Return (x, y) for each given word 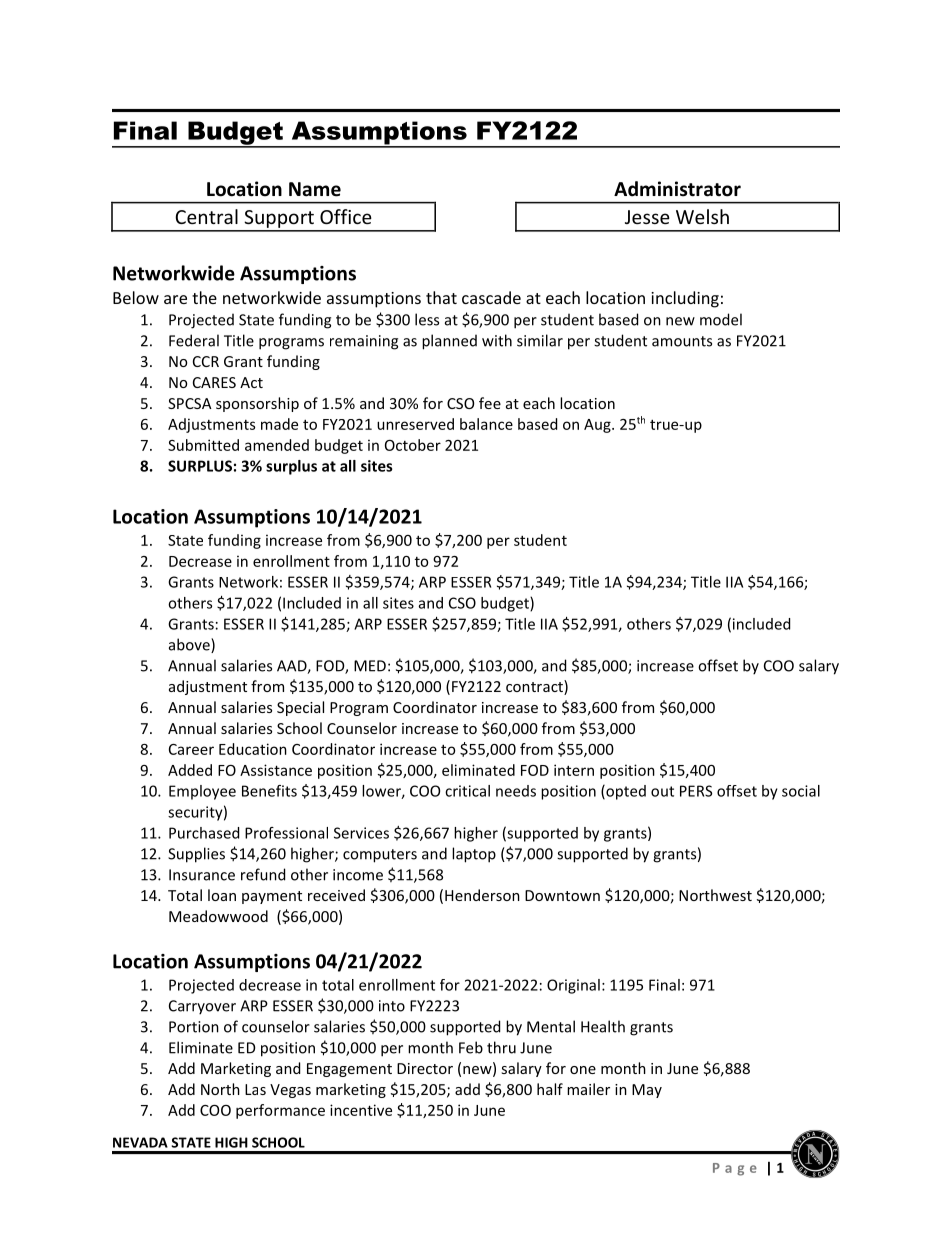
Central (206, 216)
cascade (491, 297)
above (190, 645)
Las (255, 1089)
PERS (696, 791)
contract (535, 687)
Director (425, 1068)
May (647, 1091)
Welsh (702, 216)
